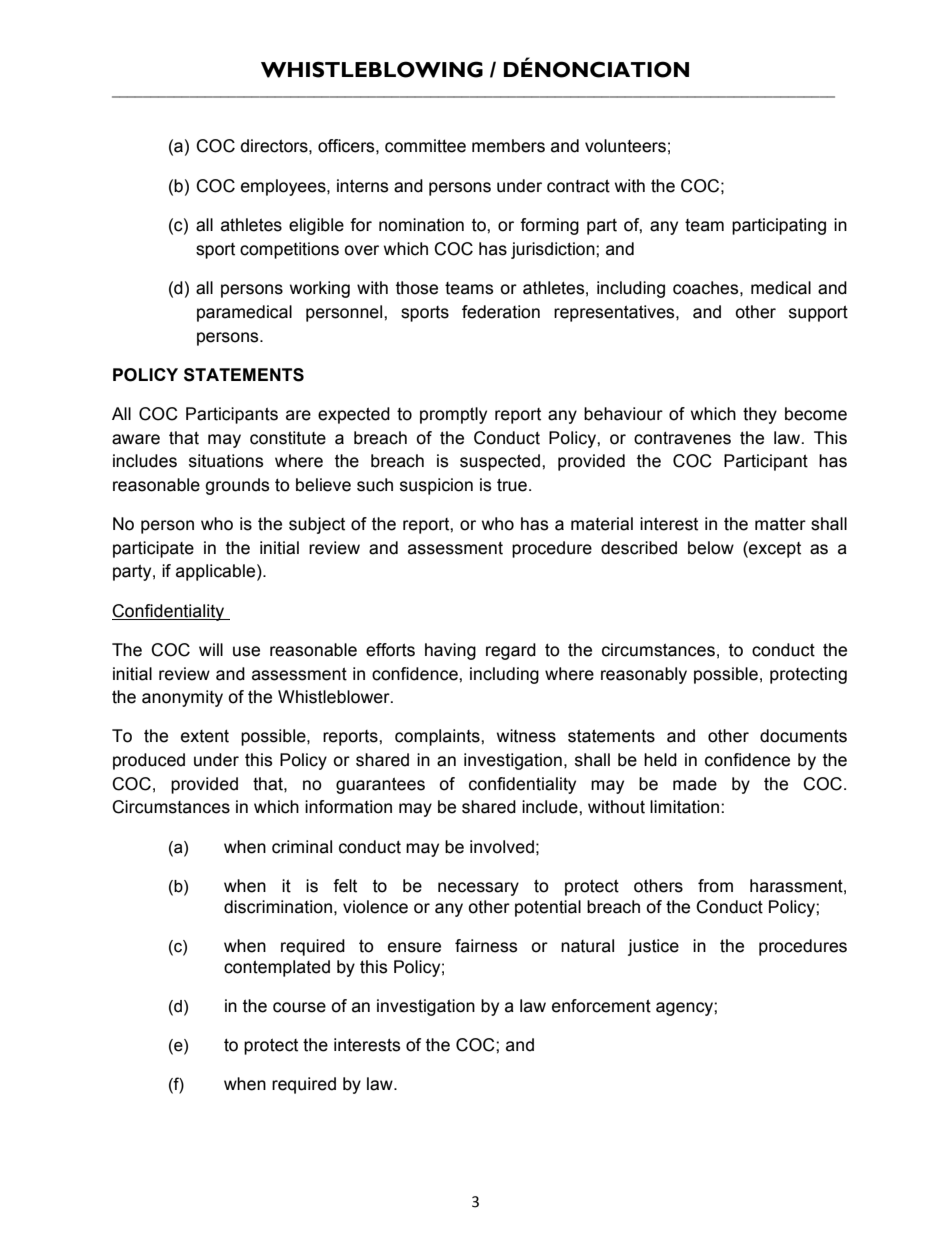 This page has height=1233, width=952. Describe the element at coordinates (284, 187) in the page. I see `employees` at that location.
